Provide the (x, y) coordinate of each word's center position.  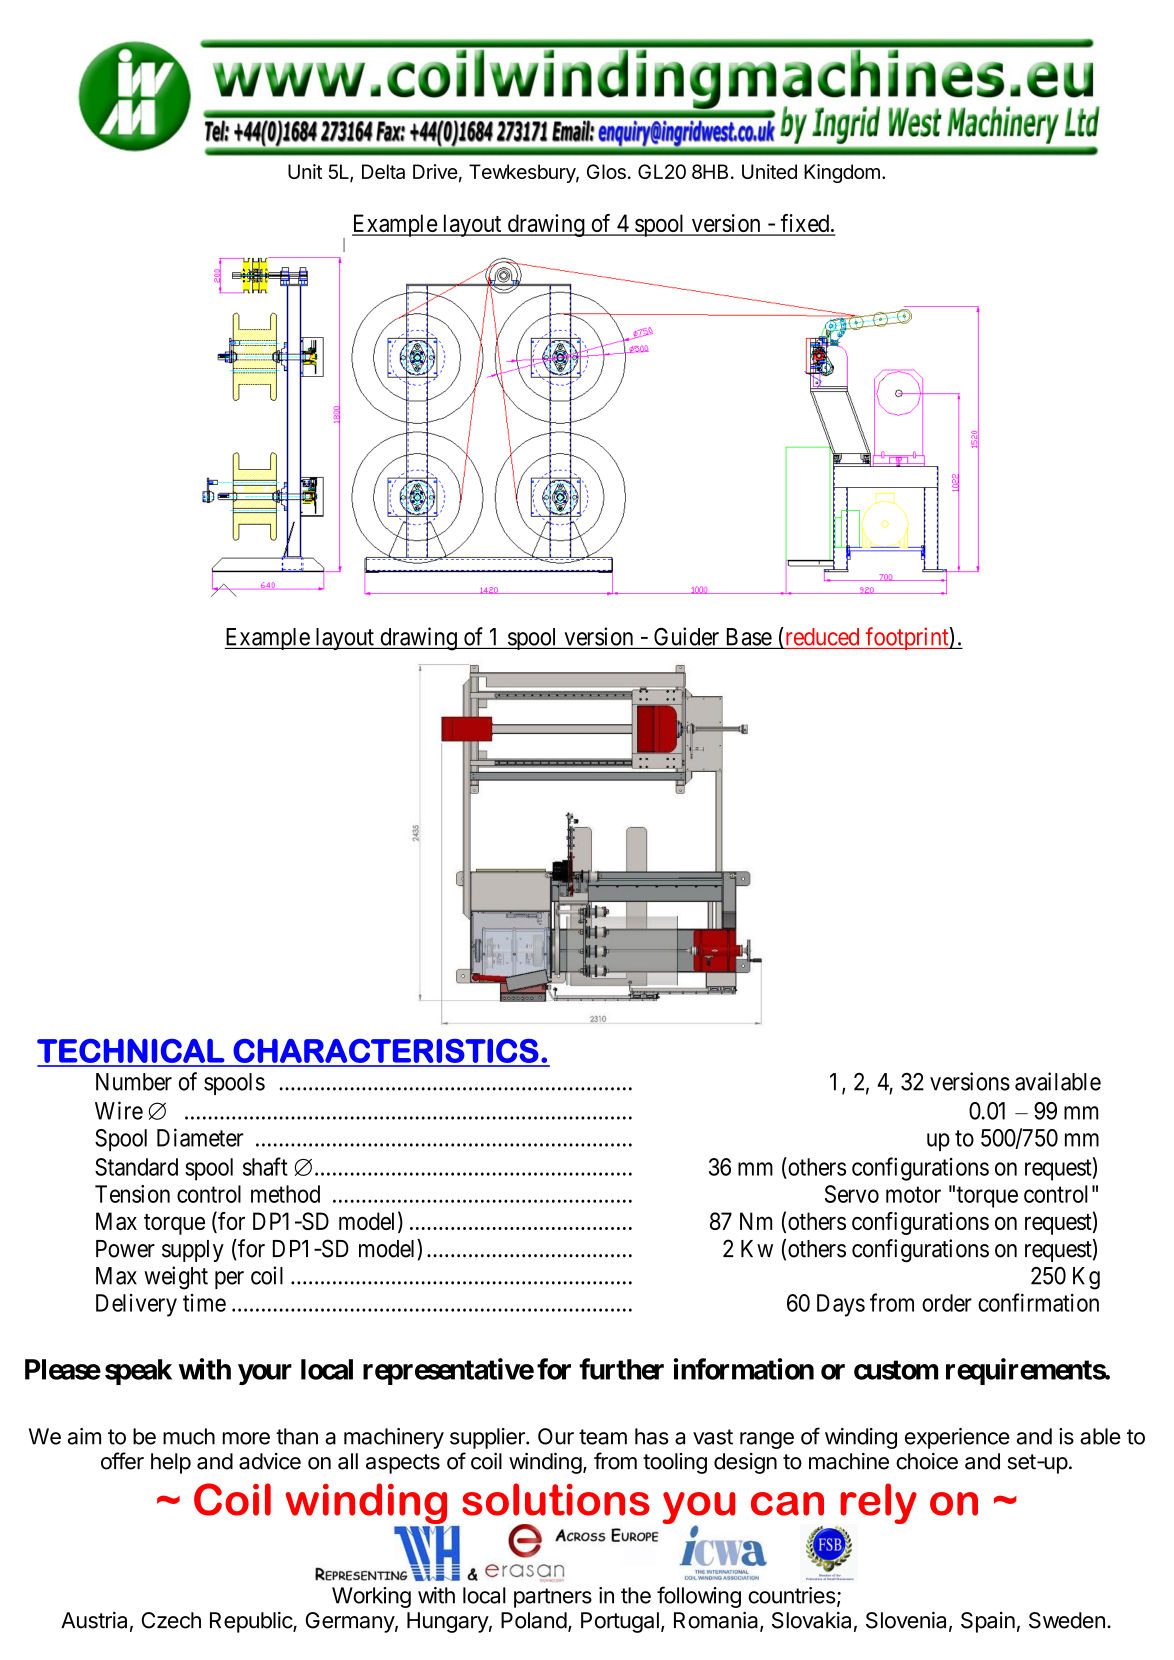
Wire (119, 1110)
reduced (821, 637)
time (204, 1303)
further (621, 1369)
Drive (435, 171)
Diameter (200, 1137)
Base (749, 637)
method (285, 1194)
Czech (171, 1620)
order (947, 1303)
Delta (383, 171)
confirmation (1038, 1302)
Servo (852, 1194)
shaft (265, 1166)
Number (134, 1082)
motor (913, 1195)
